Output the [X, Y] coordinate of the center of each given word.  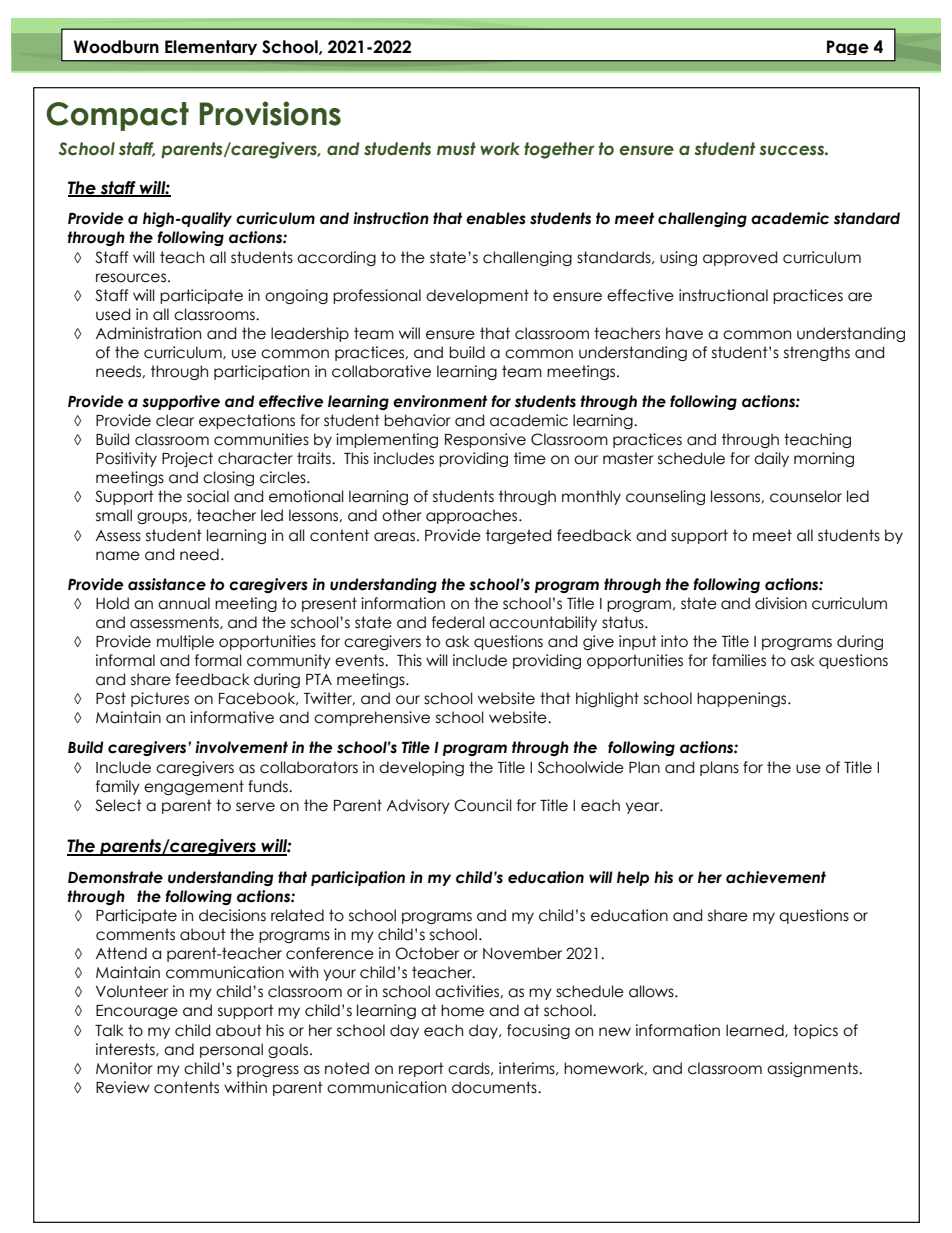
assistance [167, 584]
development [477, 296]
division [781, 603]
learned [756, 1031]
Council [483, 805]
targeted [518, 536]
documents [495, 1087]
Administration [148, 333]
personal [231, 1050]
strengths [817, 353]
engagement [194, 787]
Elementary [211, 47]
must [456, 149]
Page [848, 47]
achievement [776, 877]
